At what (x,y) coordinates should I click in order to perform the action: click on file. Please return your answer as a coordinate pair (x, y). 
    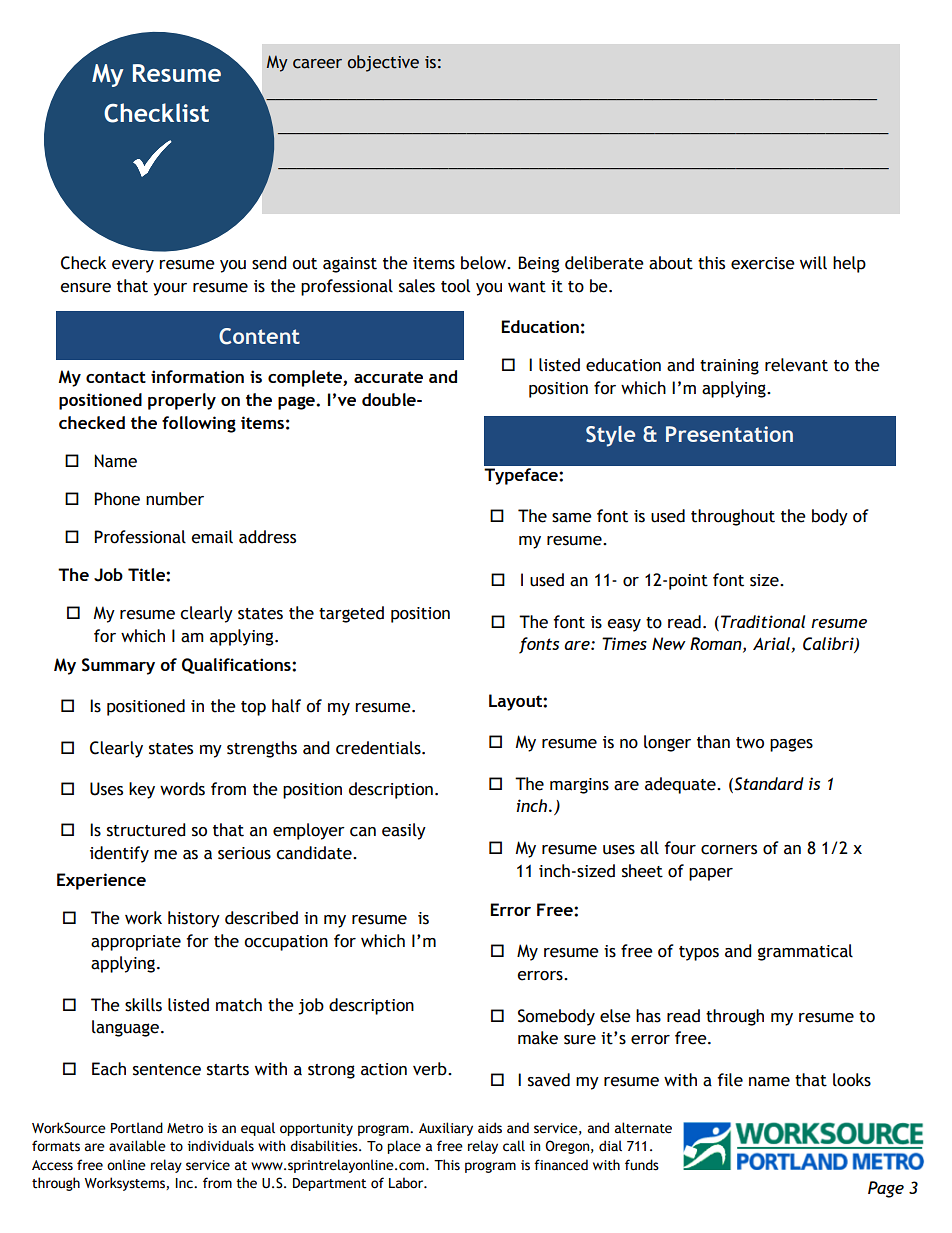
    Looking at the image, I should click on (730, 1080).
